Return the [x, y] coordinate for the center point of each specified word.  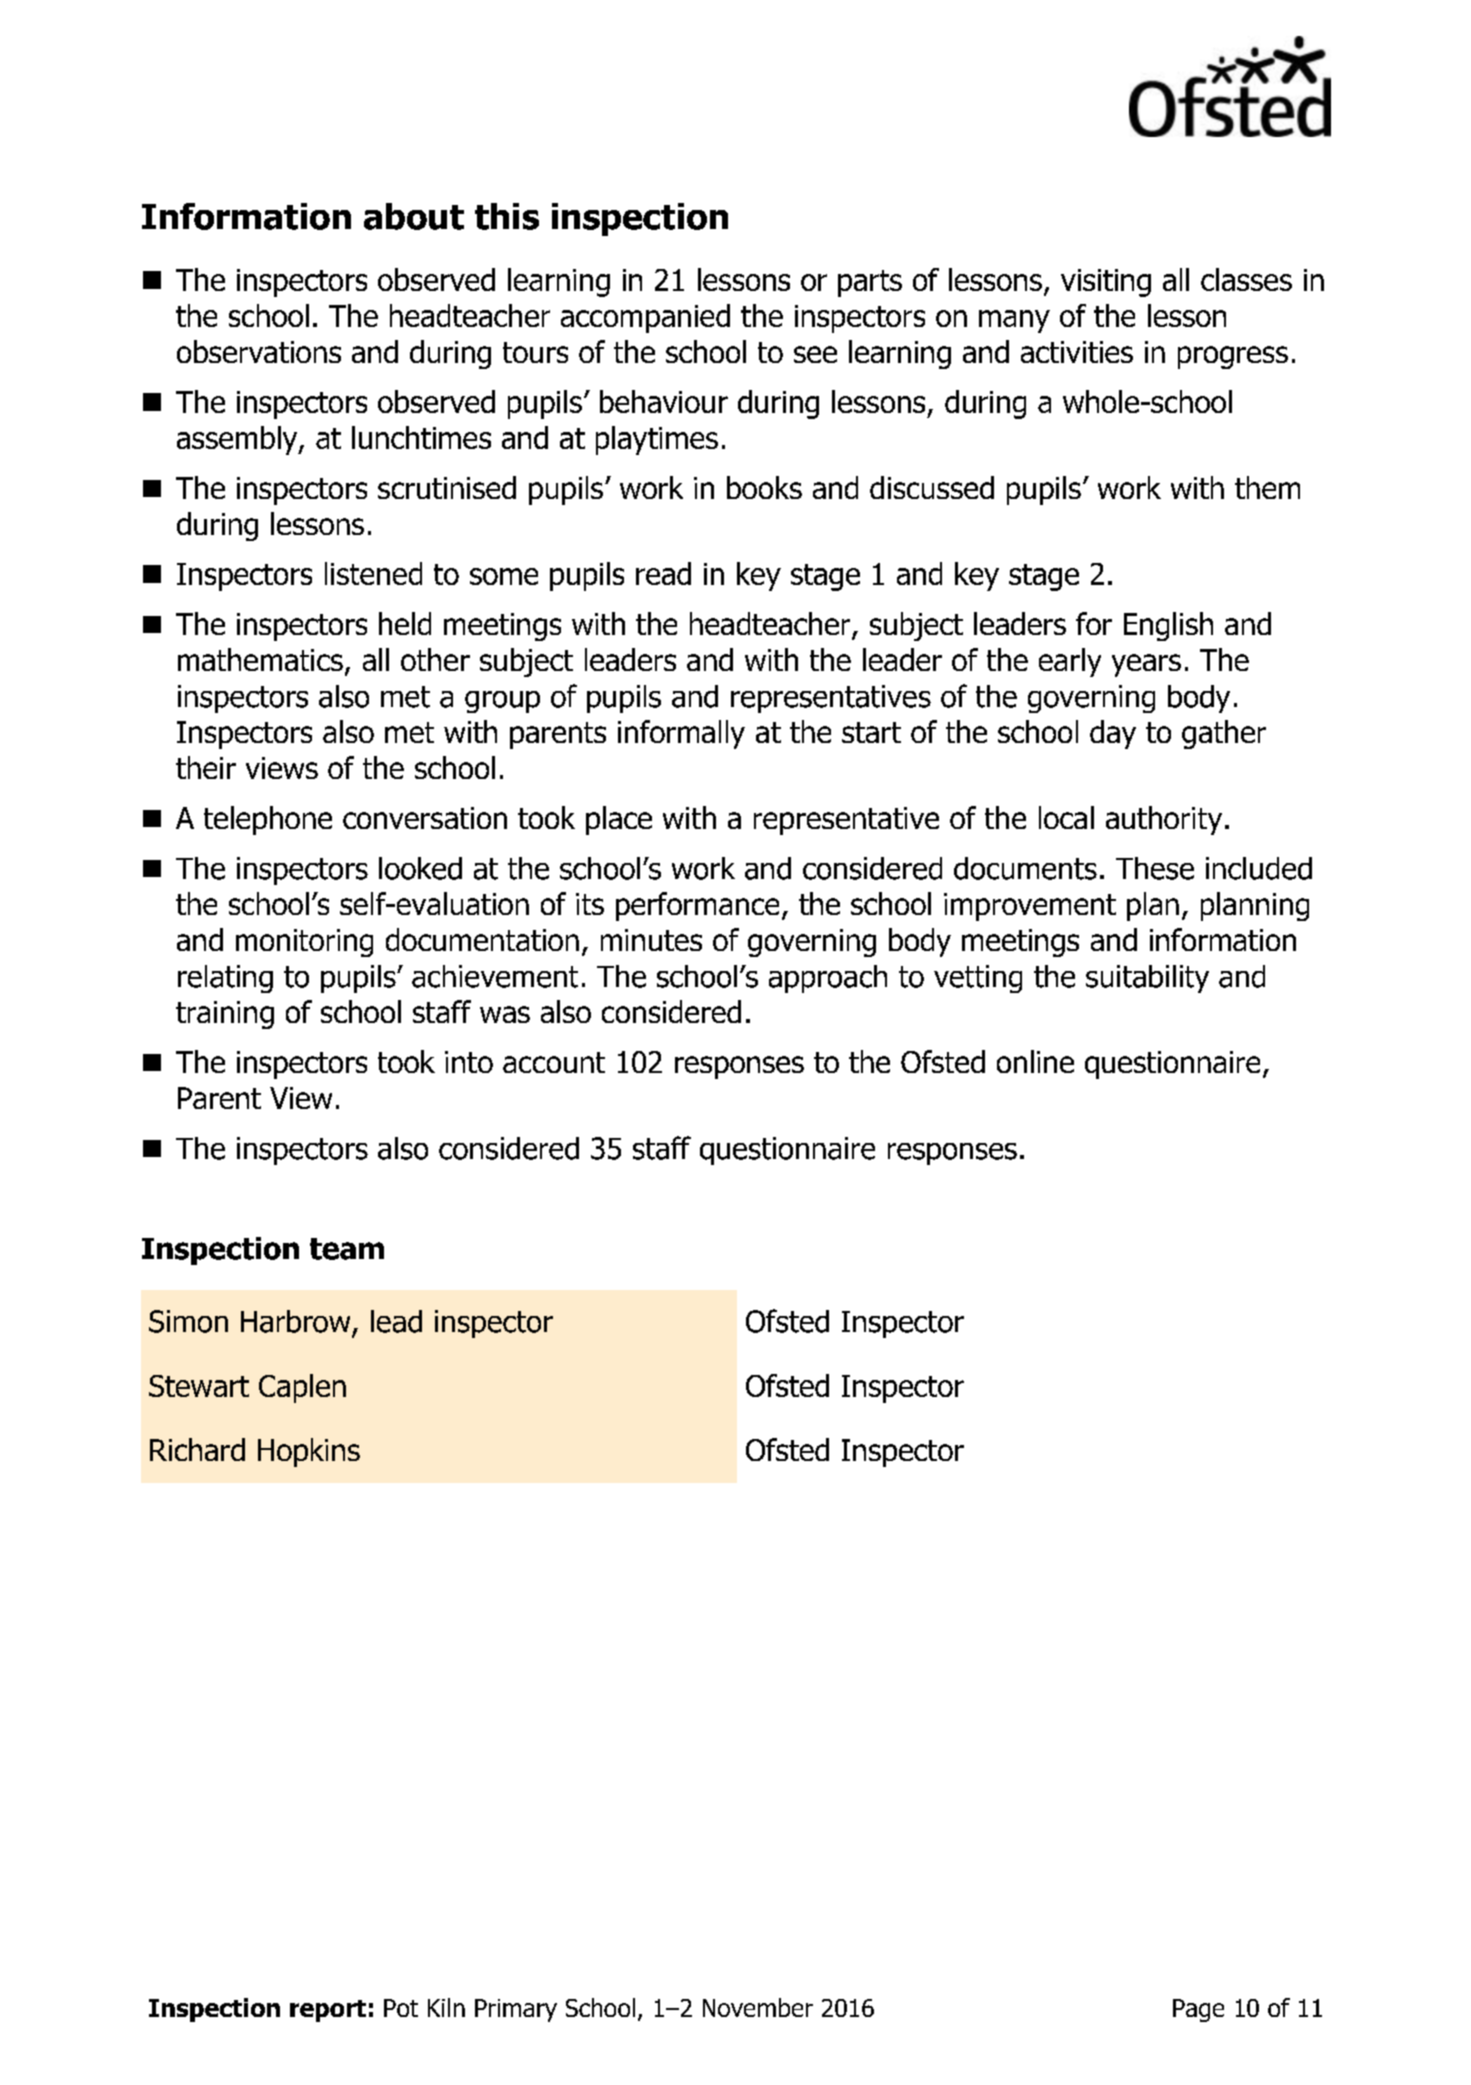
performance [697, 906]
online [1035, 1061]
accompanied [645, 318]
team [347, 1249]
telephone [268, 820]
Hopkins [309, 1452]
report [328, 2011]
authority [1164, 820]
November [758, 2007]
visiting [1106, 283]
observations [259, 351]
